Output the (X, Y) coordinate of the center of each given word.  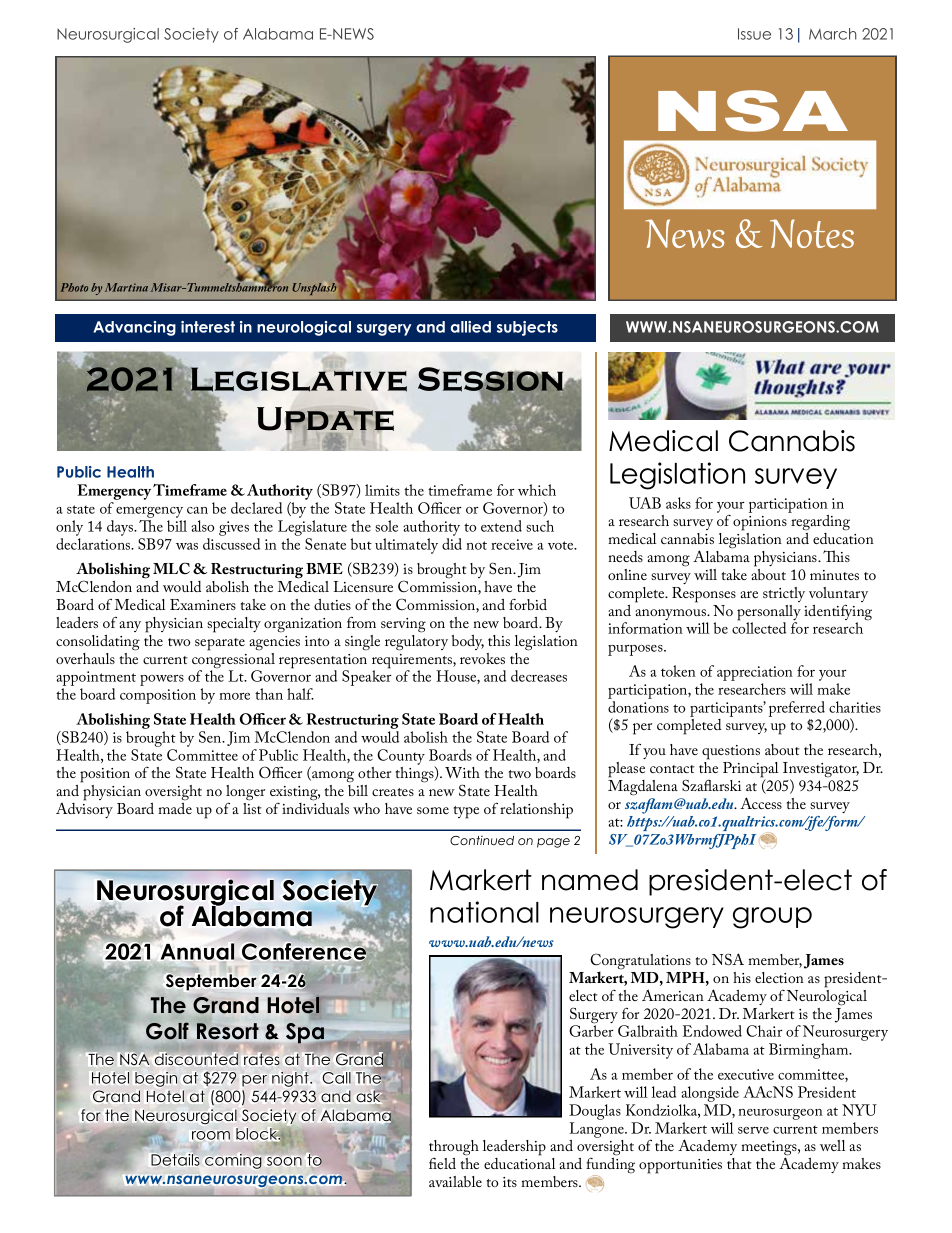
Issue (754, 34)
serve (753, 1130)
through (454, 1148)
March (833, 34)
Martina (126, 287)
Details (175, 1160)
